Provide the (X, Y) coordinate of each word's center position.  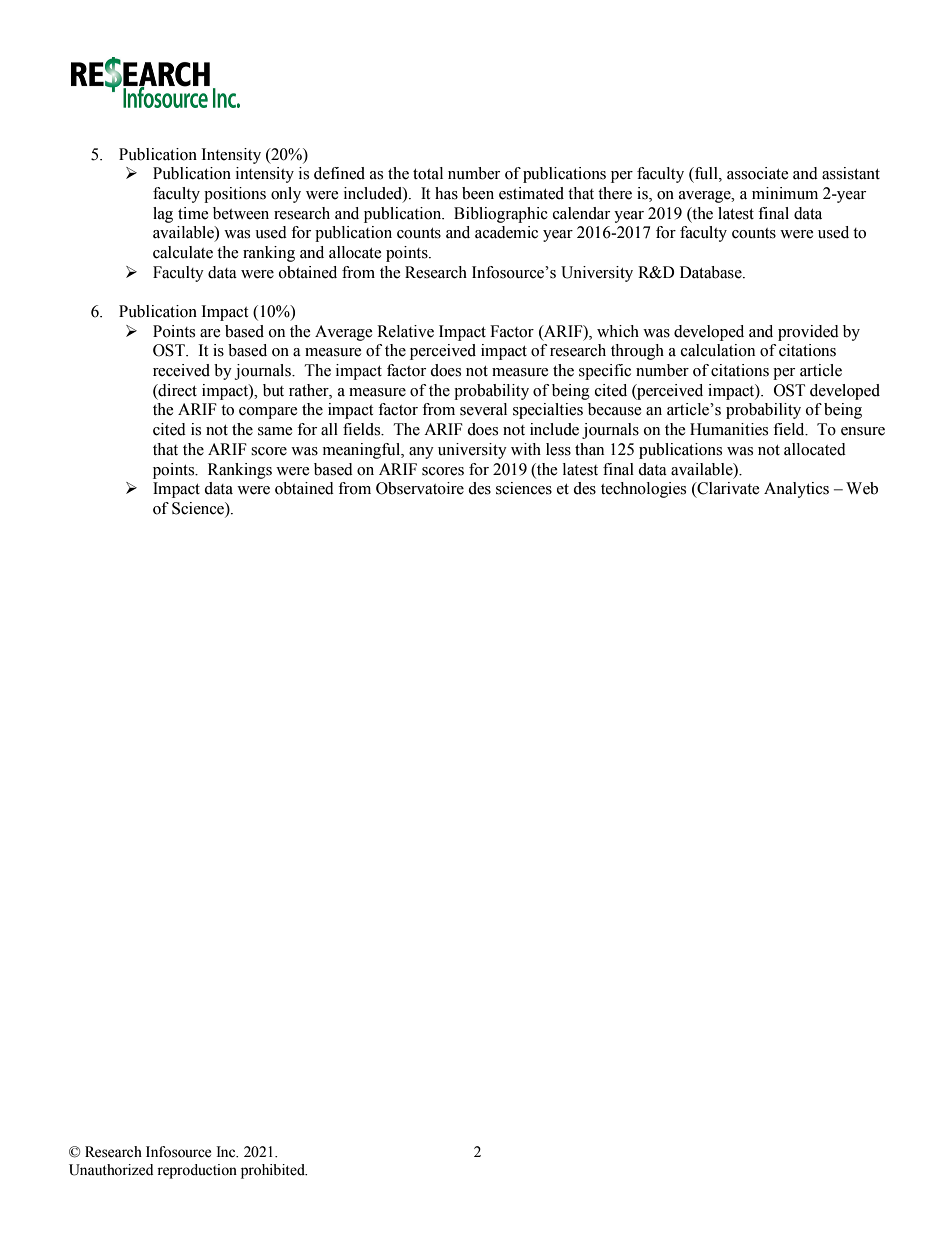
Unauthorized (111, 1170)
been (478, 193)
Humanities (729, 429)
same (275, 431)
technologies (643, 490)
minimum (785, 193)
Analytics (796, 490)
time (193, 213)
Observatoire (420, 488)
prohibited (274, 1171)
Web (862, 488)
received (181, 370)
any (421, 453)
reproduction (197, 1171)
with (526, 449)
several (483, 409)
